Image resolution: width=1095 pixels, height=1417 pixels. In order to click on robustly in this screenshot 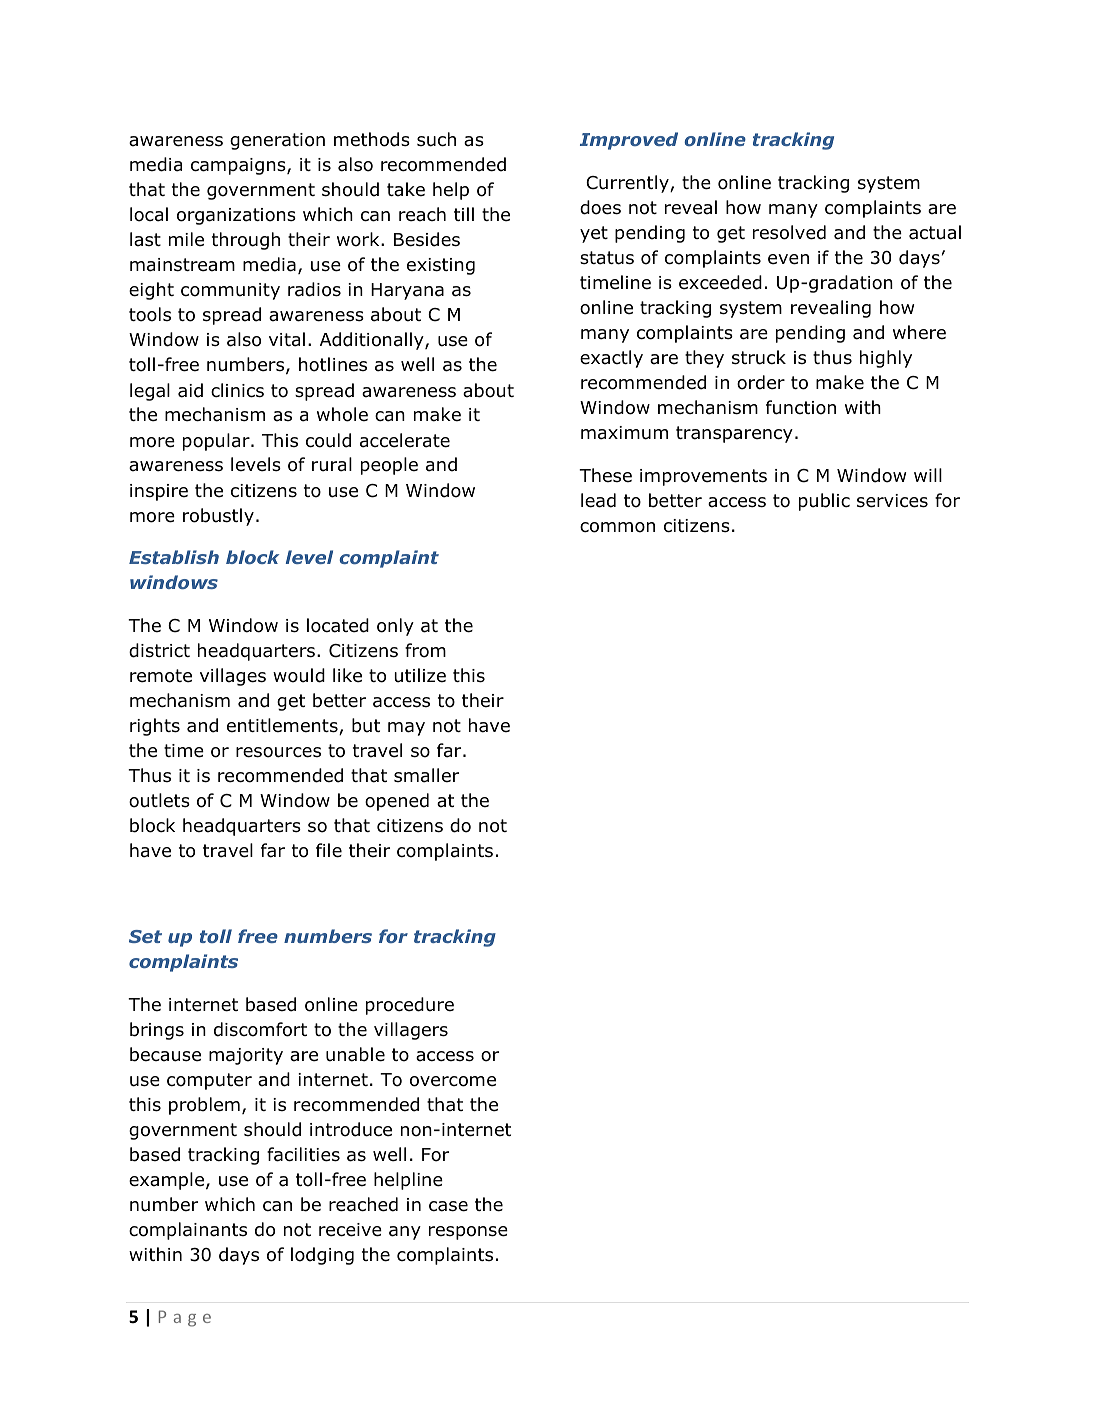, I will do `click(218, 517)`.
